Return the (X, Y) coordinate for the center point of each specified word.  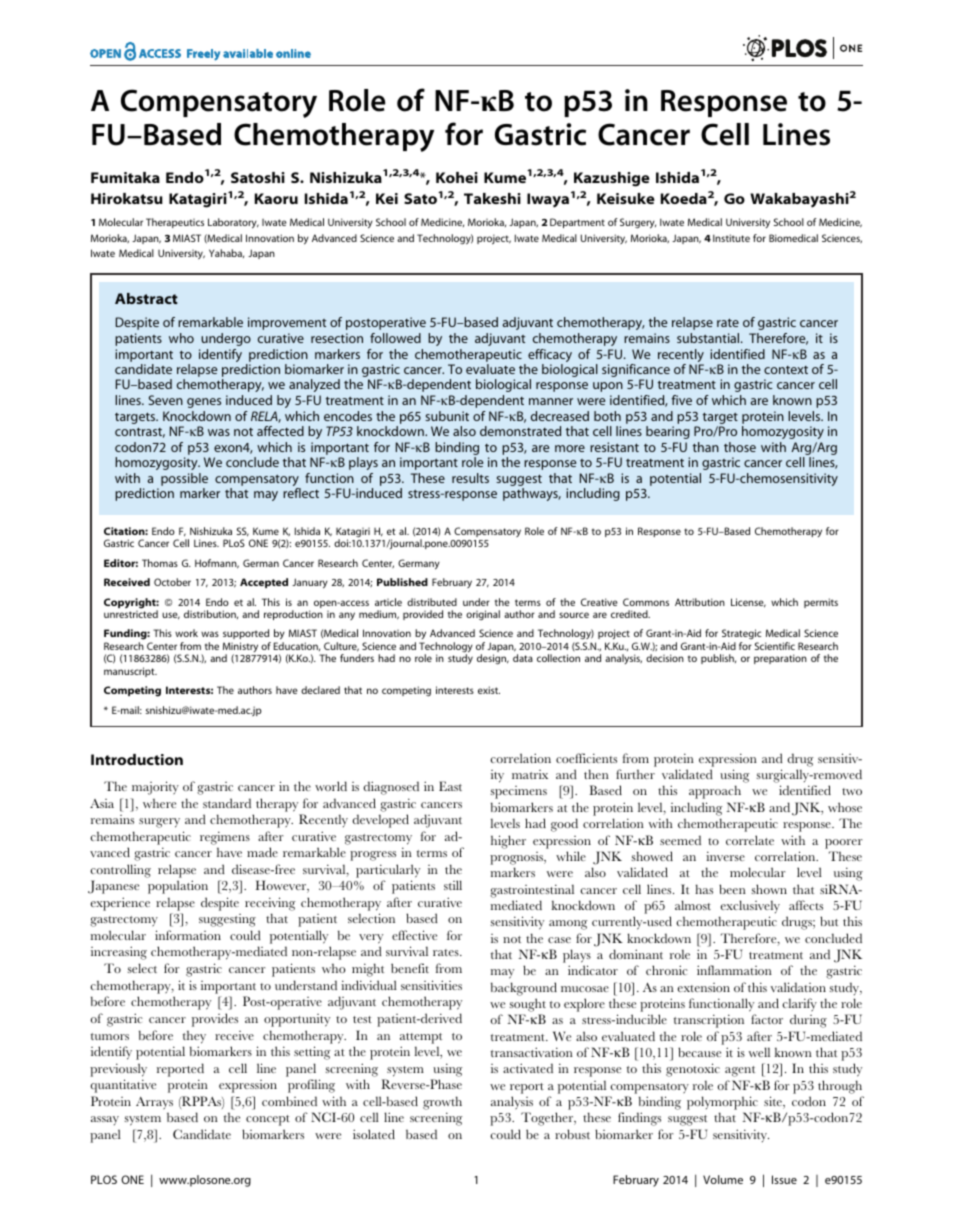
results (470, 478)
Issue (784, 1179)
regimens (225, 838)
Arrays (154, 1103)
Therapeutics (175, 223)
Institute (731, 238)
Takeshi (492, 198)
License (748, 603)
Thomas (160, 563)
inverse (725, 856)
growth (442, 1103)
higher (508, 842)
